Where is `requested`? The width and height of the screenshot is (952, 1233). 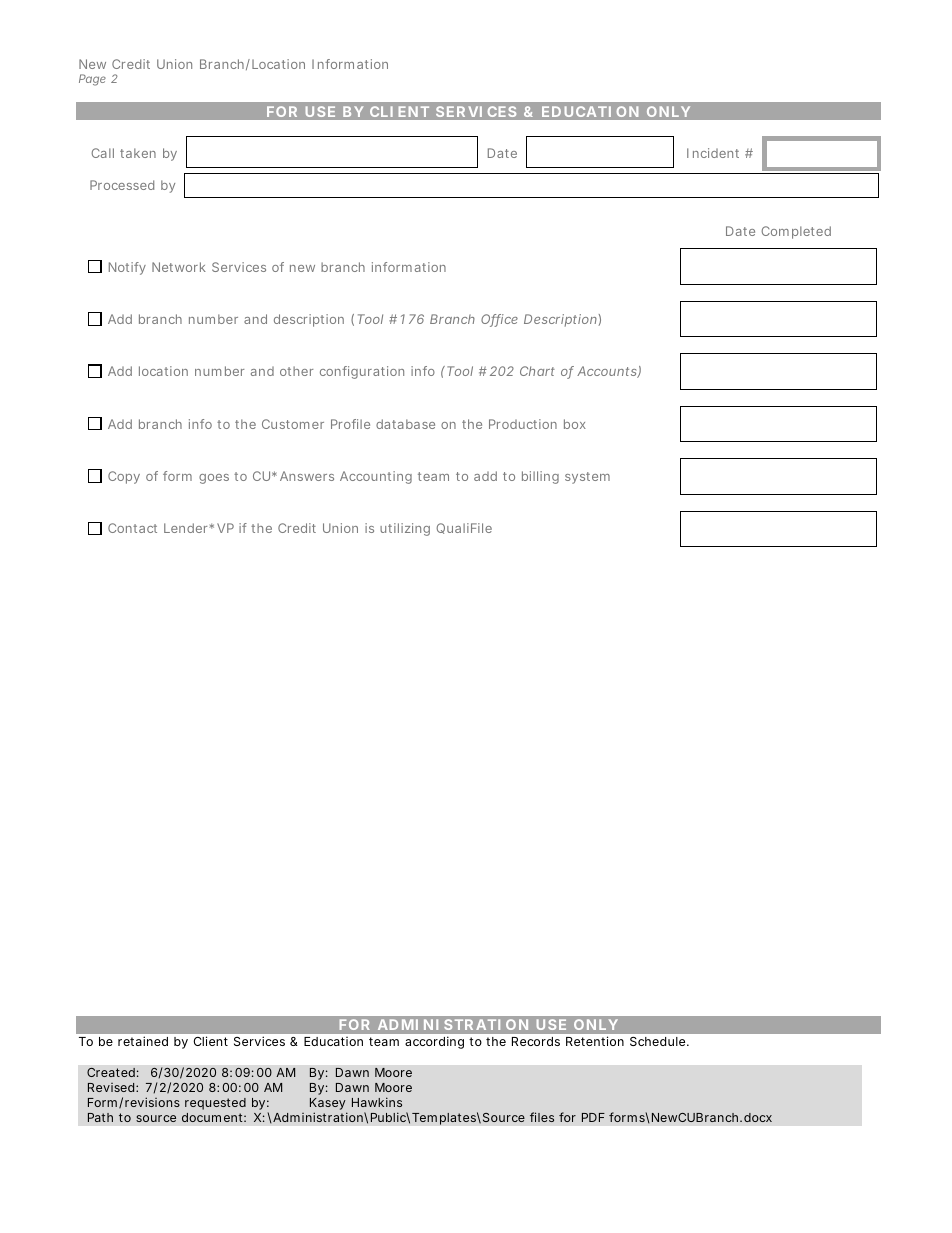 requested is located at coordinates (215, 1104).
